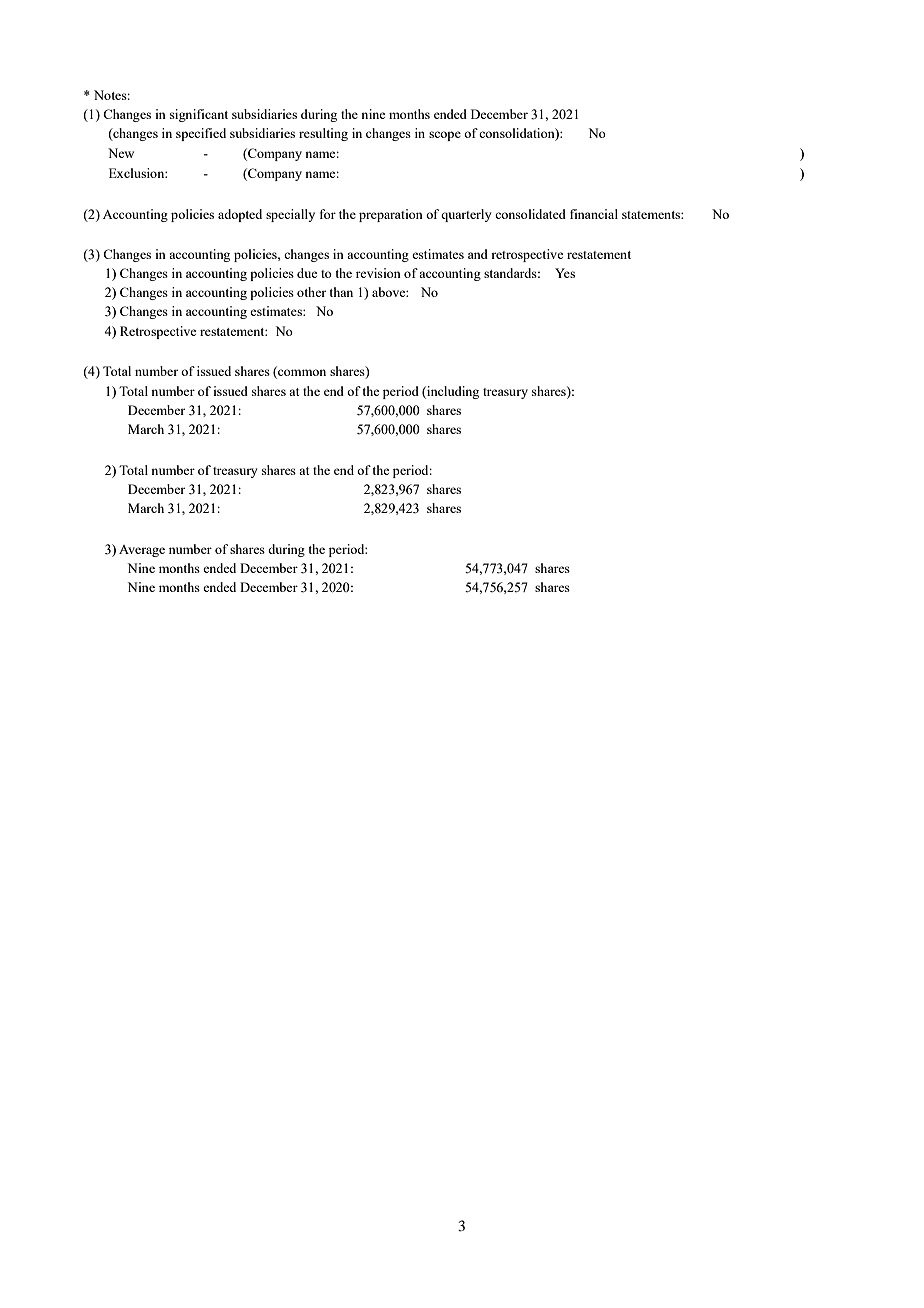 This image has height=1308, width=924. What do you see at coordinates (323, 134) in the image?
I see `resulting` at bounding box center [323, 134].
